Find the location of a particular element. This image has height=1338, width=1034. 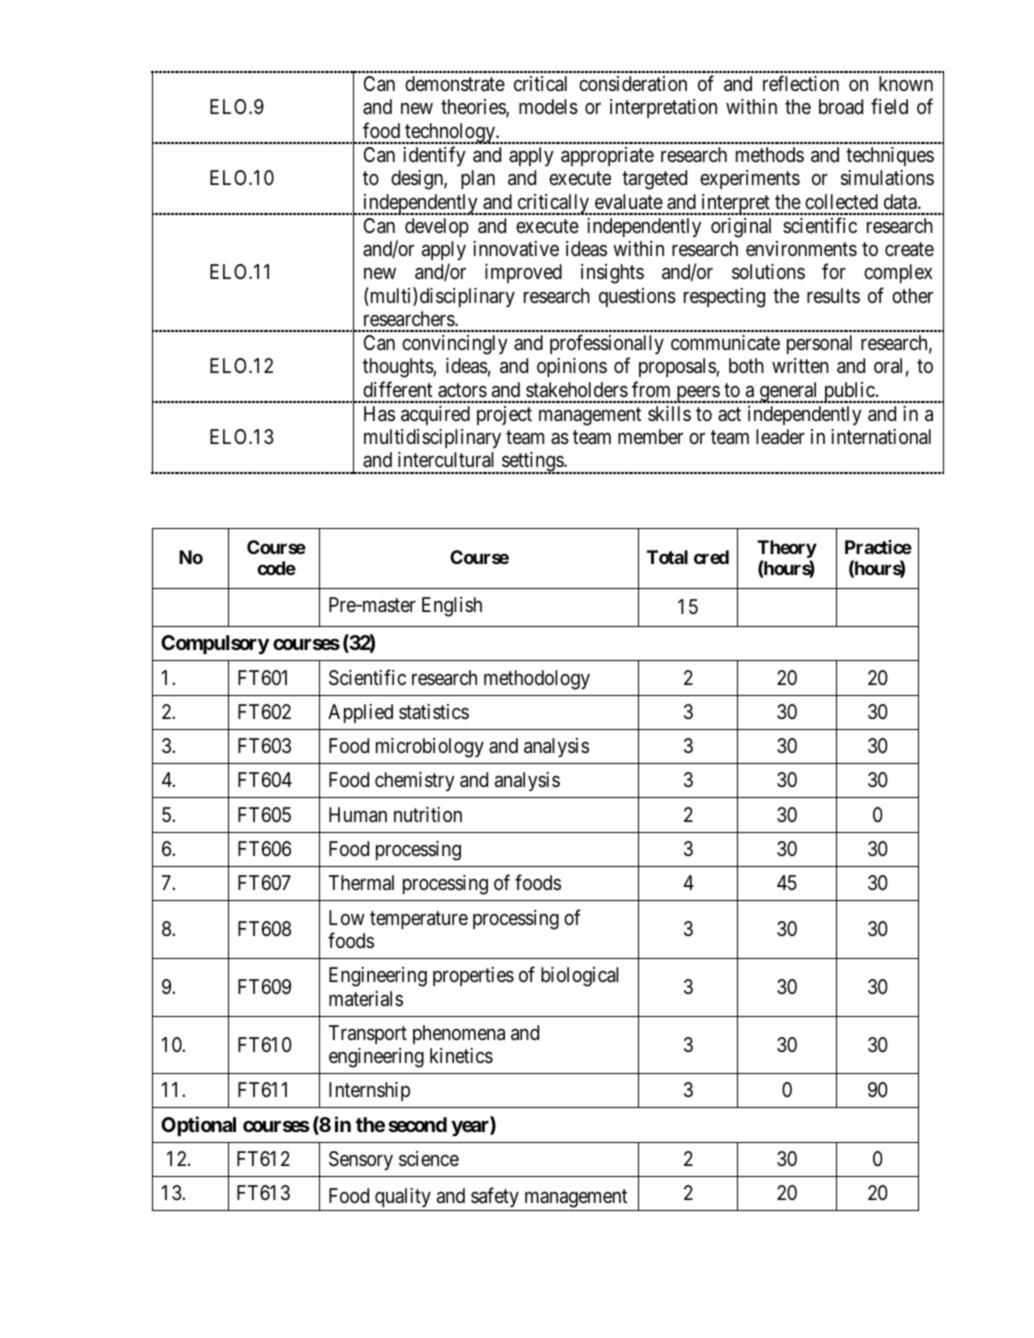

Theory is located at coordinates (787, 549).
